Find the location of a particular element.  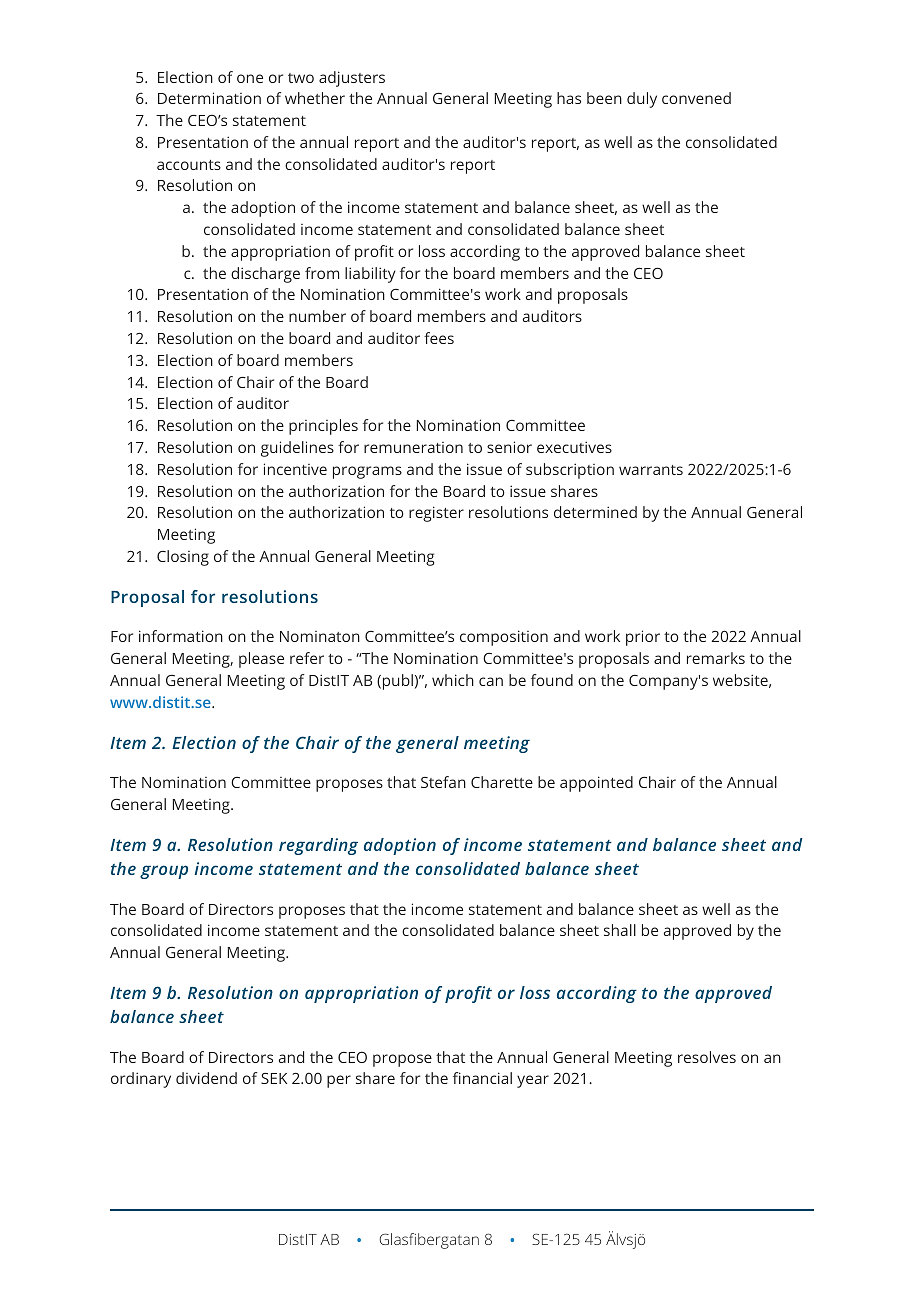

duly is located at coordinates (642, 100).
